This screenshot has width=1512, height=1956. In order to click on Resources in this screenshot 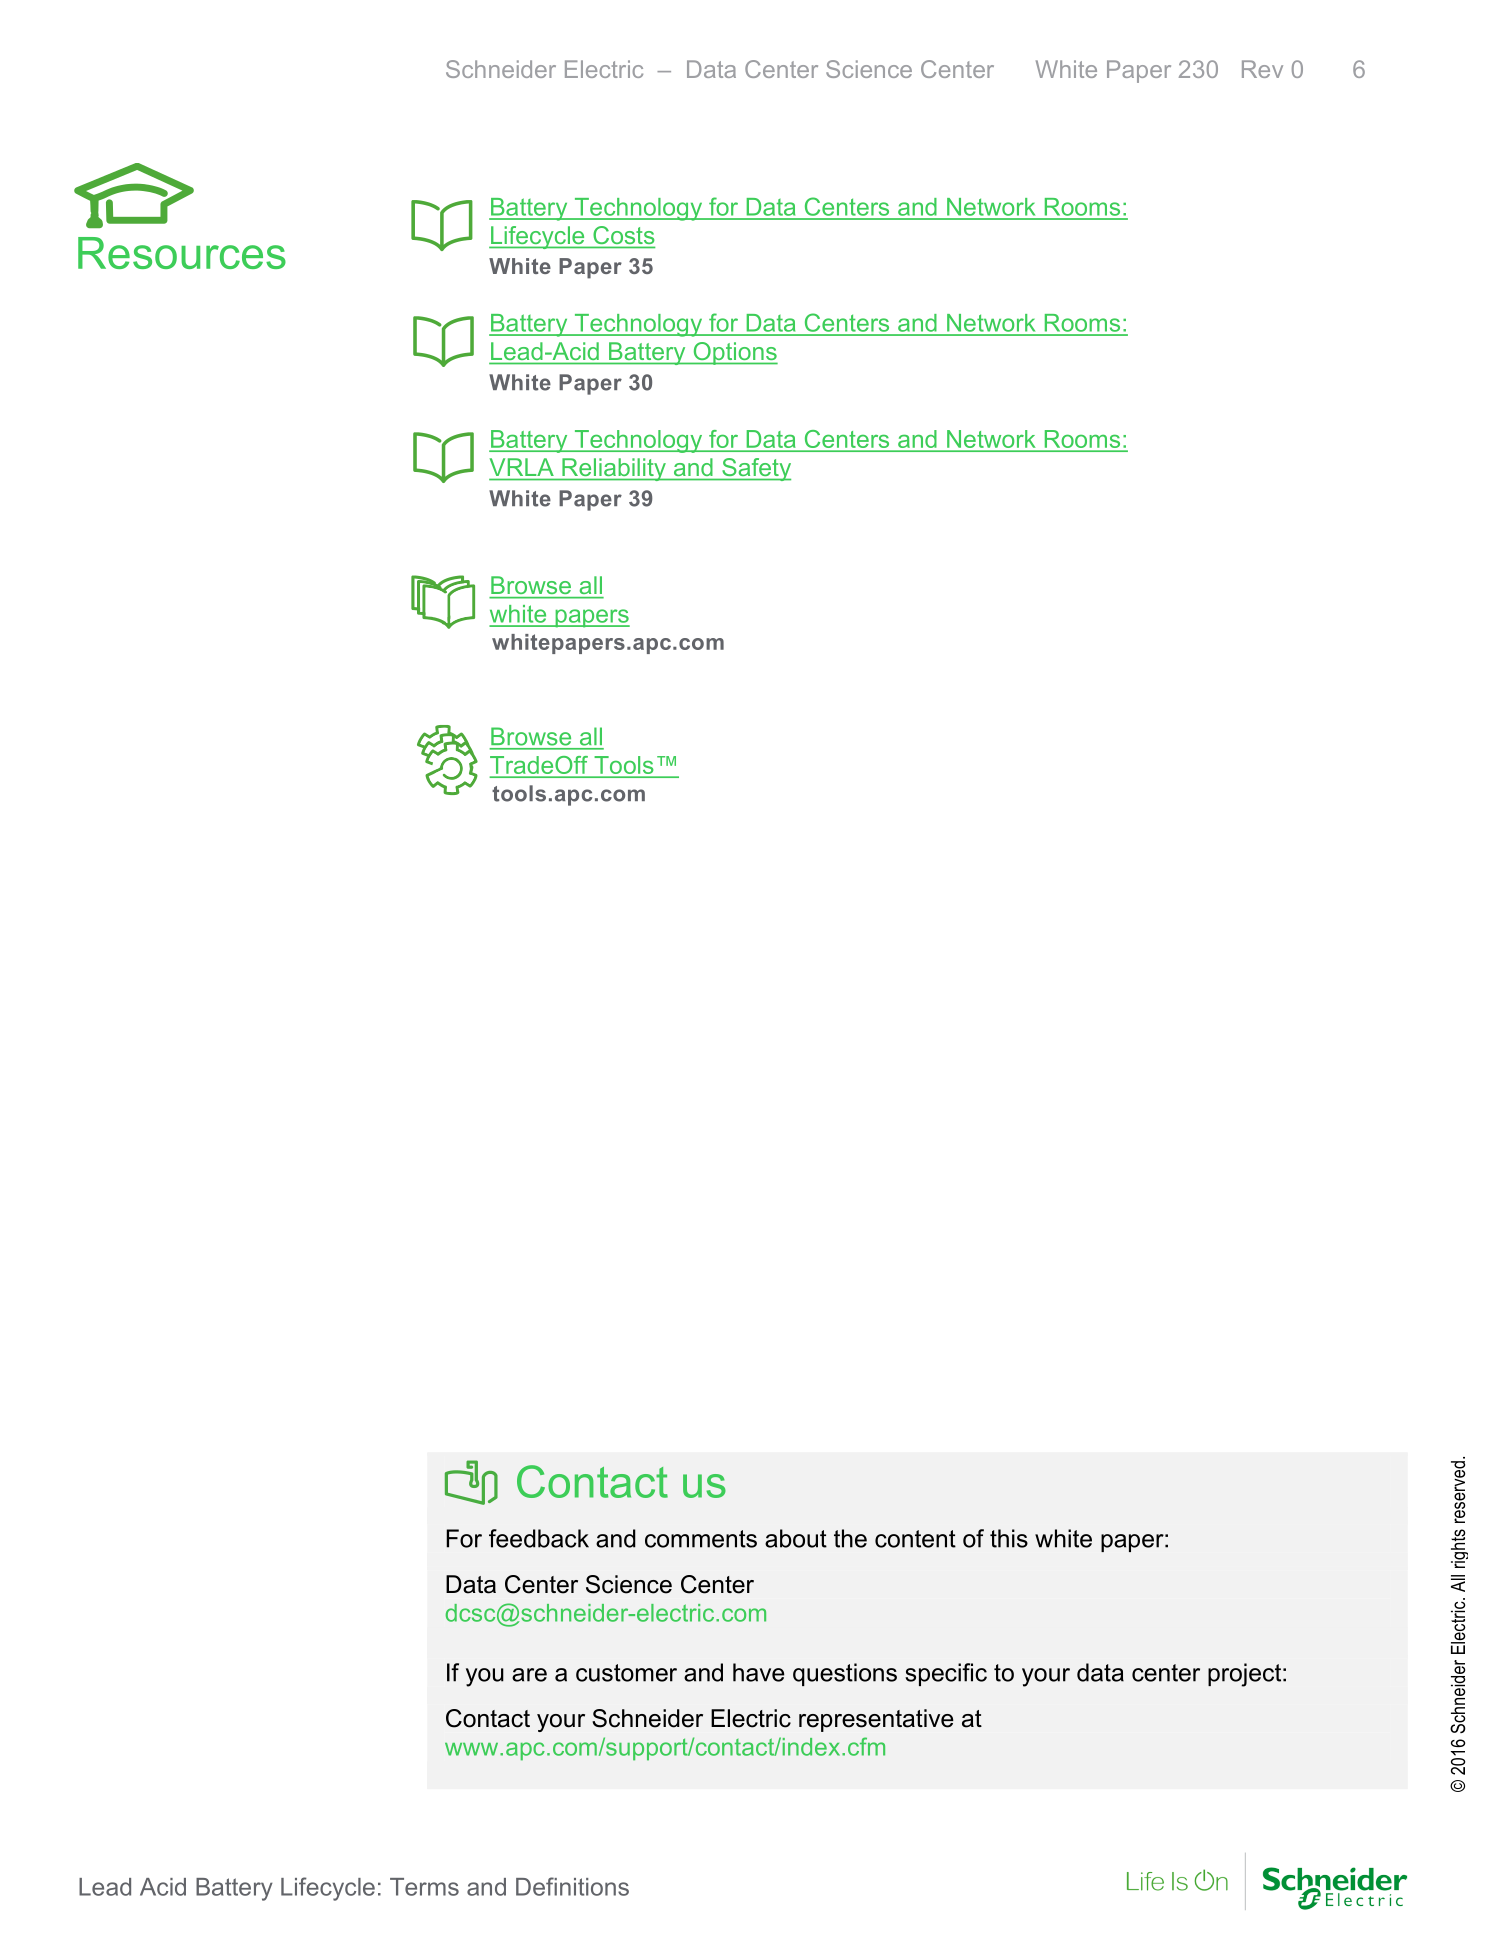, I will do `click(182, 253)`.
